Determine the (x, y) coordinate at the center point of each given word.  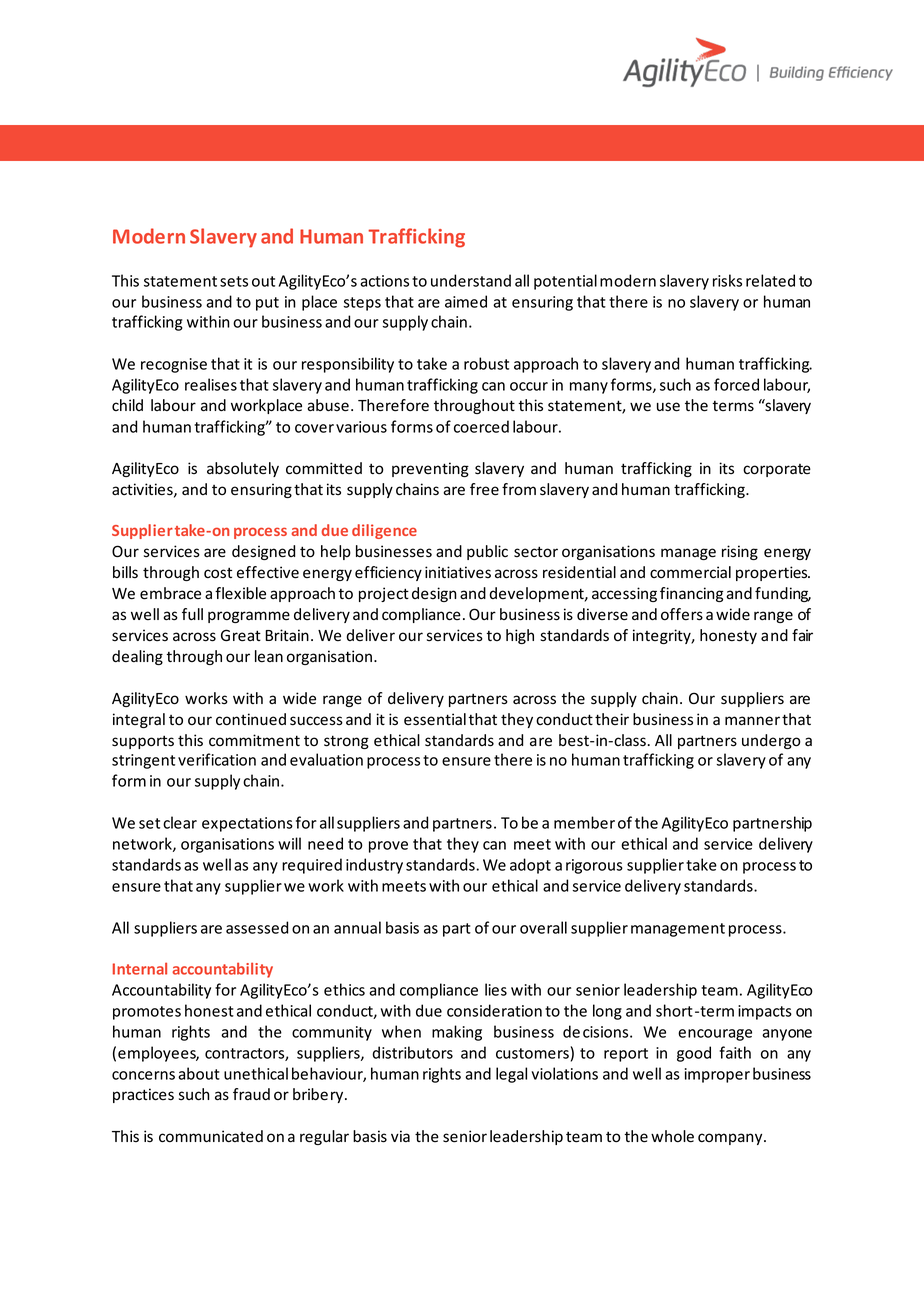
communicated (211, 1136)
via (400, 1136)
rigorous (594, 866)
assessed (257, 927)
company (731, 1139)
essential (435, 719)
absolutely (243, 469)
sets (234, 281)
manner (752, 721)
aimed (466, 301)
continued (251, 719)
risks (727, 280)
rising (740, 552)
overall (543, 927)
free (484, 489)
